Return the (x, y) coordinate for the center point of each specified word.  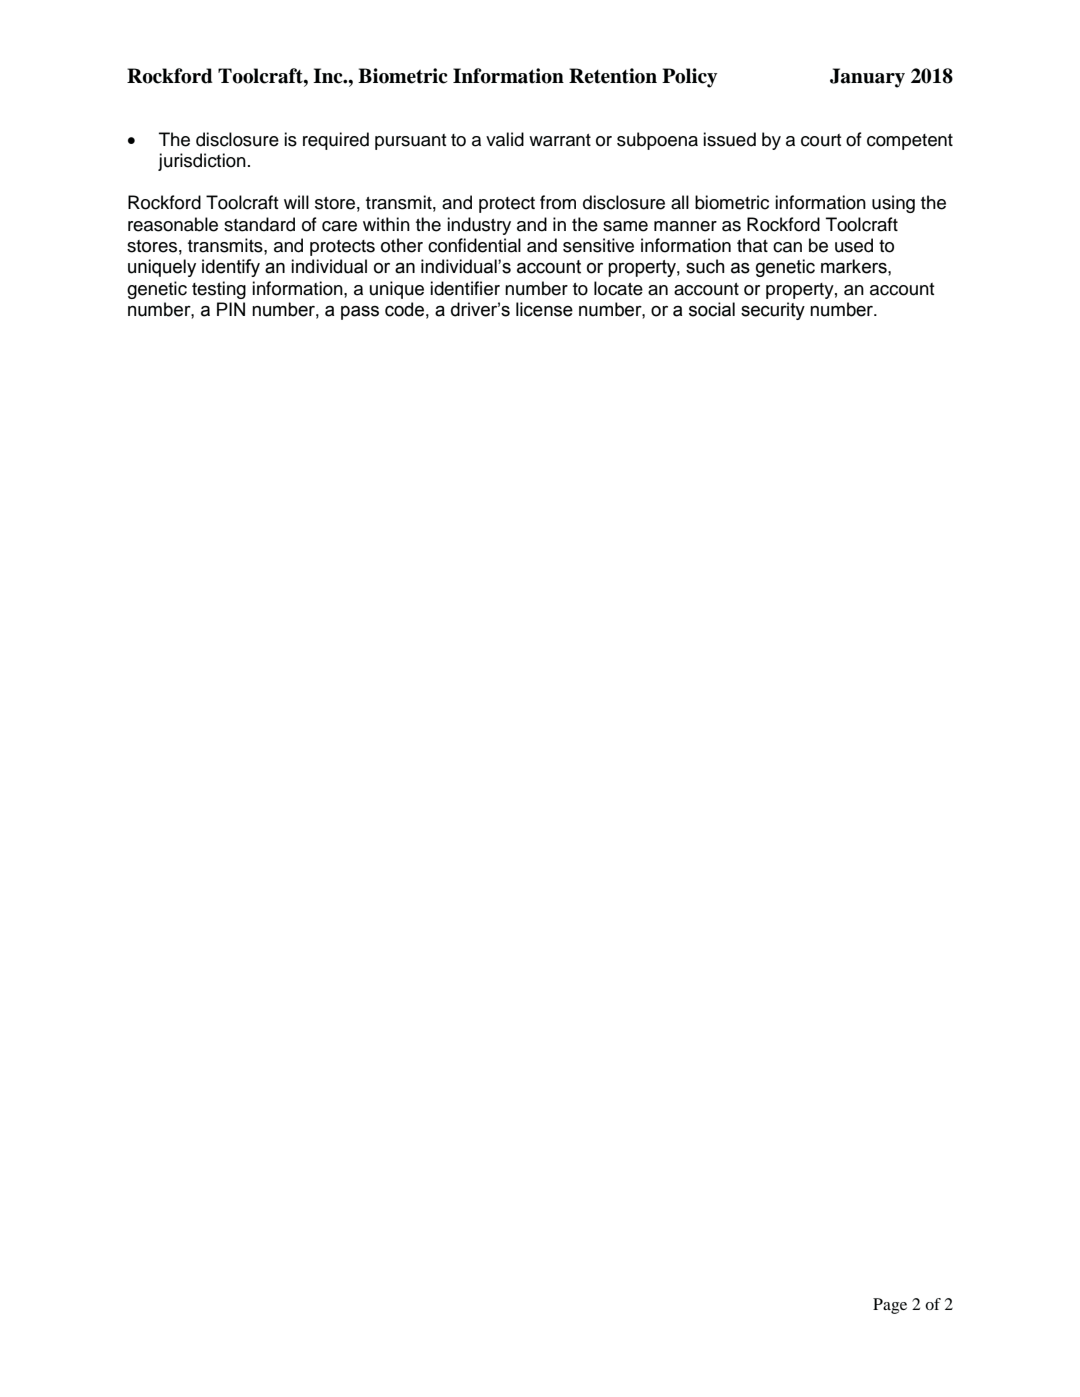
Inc (329, 76)
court (821, 140)
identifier (465, 288)
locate (618, 288)
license (544, 309)
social (712, 309)
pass (360, 313)
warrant (560, 140)
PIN (231, 309)
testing (219, 290)
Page (890, 1306)
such (705, 266)
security (773, 311)
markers (855, 266)
